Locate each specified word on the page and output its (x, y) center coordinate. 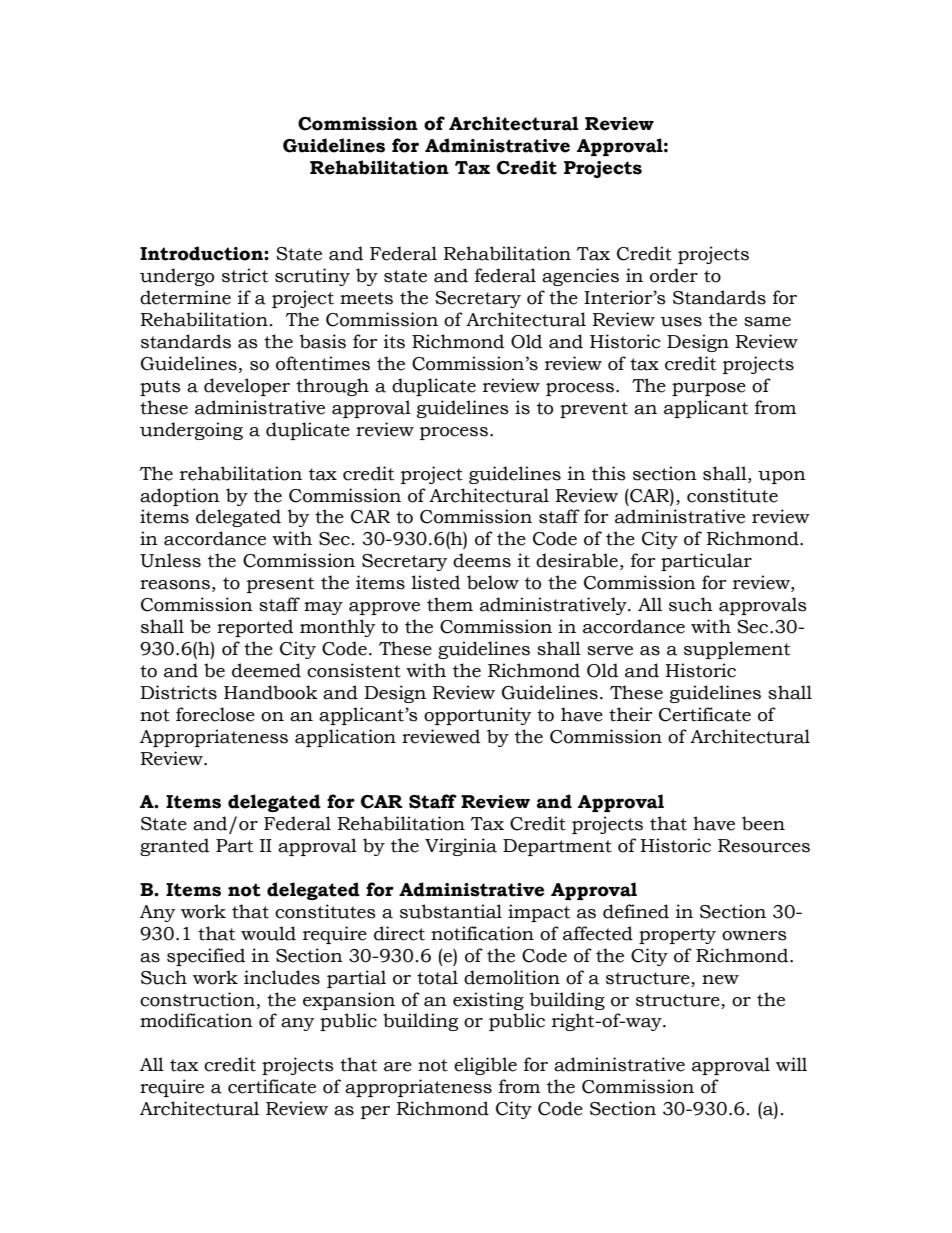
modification (196, 1020)
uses (681, 322)
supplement (737, 650)
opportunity (478, 716)
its (394, 341)
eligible (485, 1066)
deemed (266, 670)
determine (185, 297)
